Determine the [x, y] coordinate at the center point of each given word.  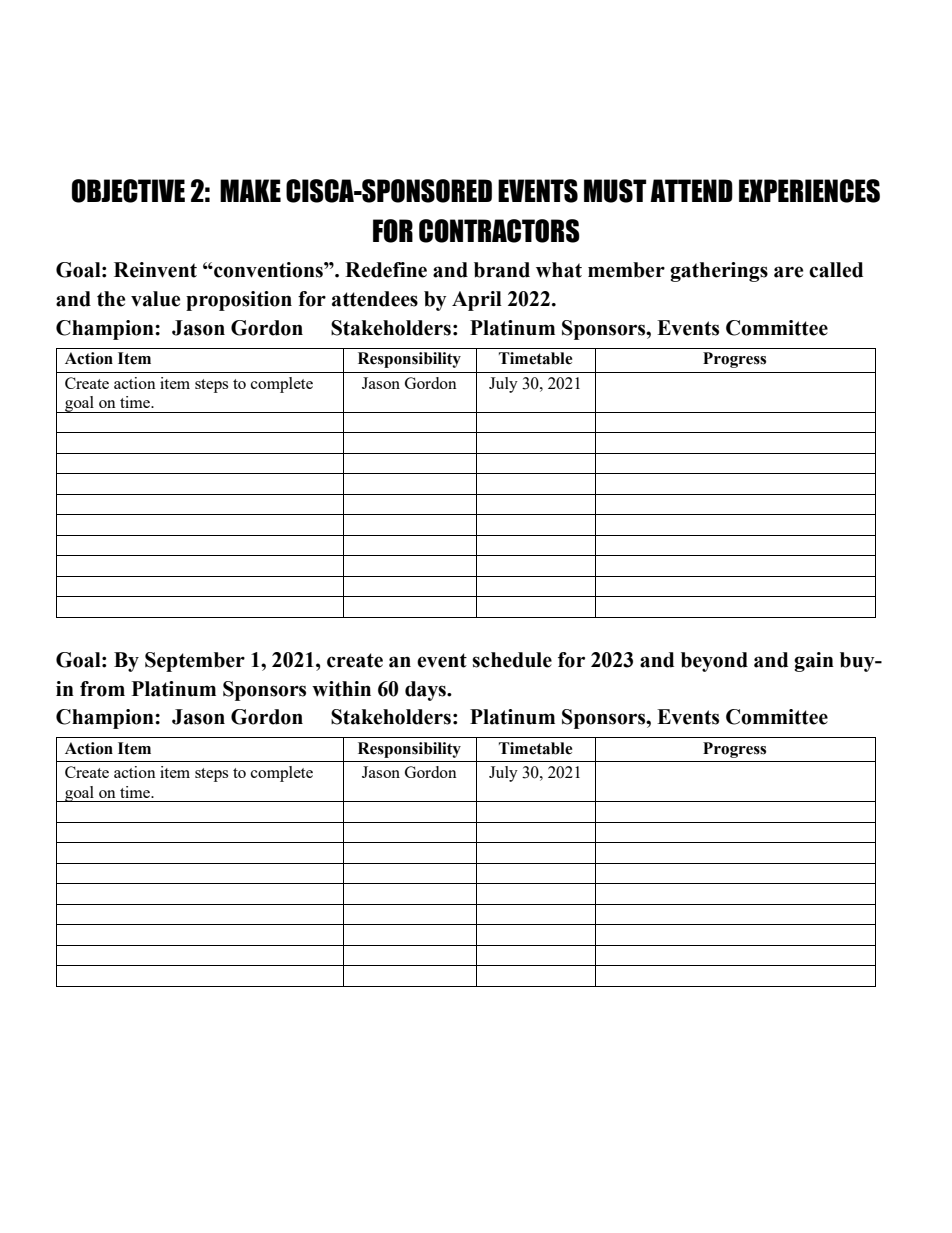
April [477, 301]
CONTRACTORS [499, 231]
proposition [239, 301]
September [195, 662]
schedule [512, 660]
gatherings [719, 272]
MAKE [250, 190]
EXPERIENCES [809, 191]
